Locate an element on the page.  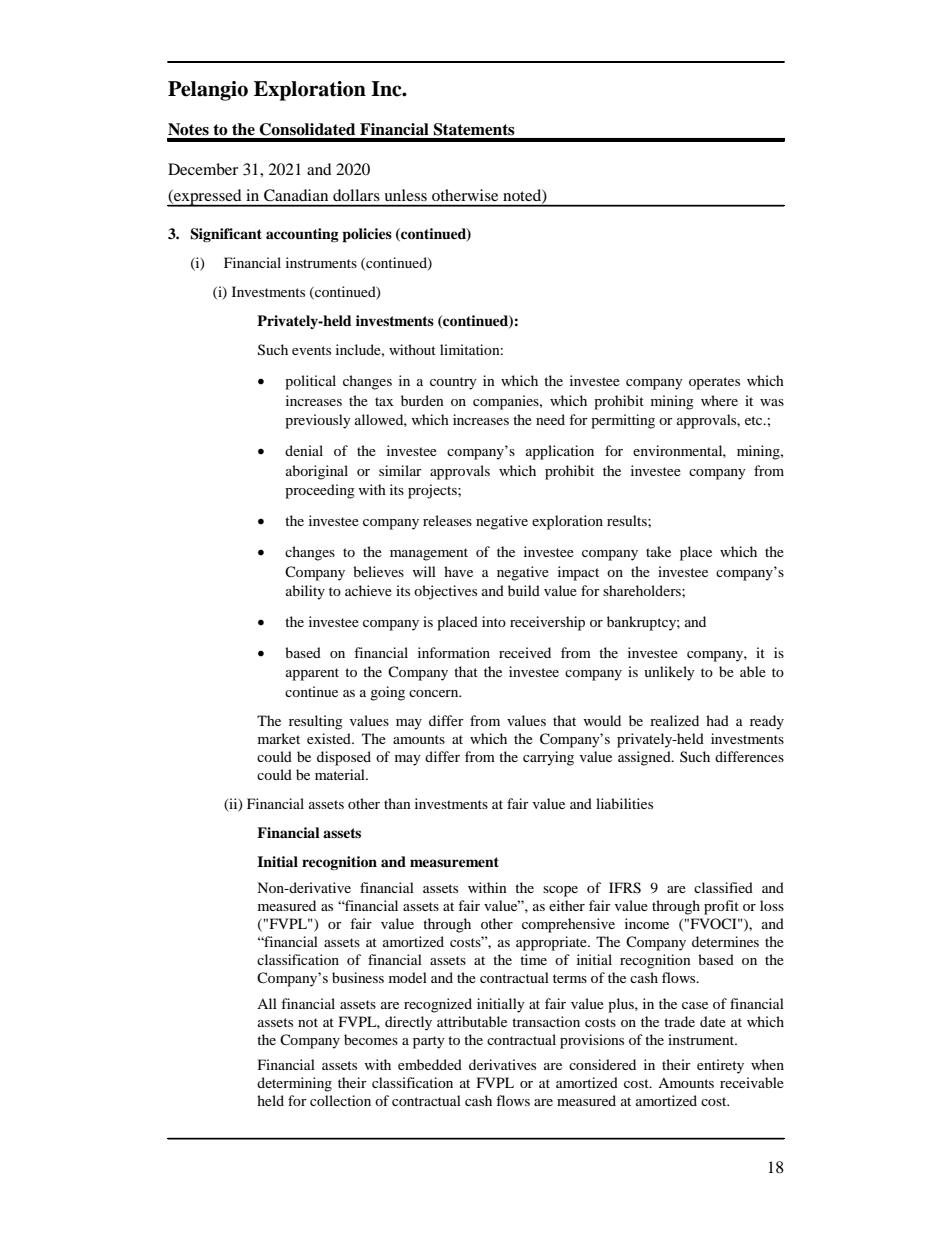
collection is located at coordinates (340, 1100).
